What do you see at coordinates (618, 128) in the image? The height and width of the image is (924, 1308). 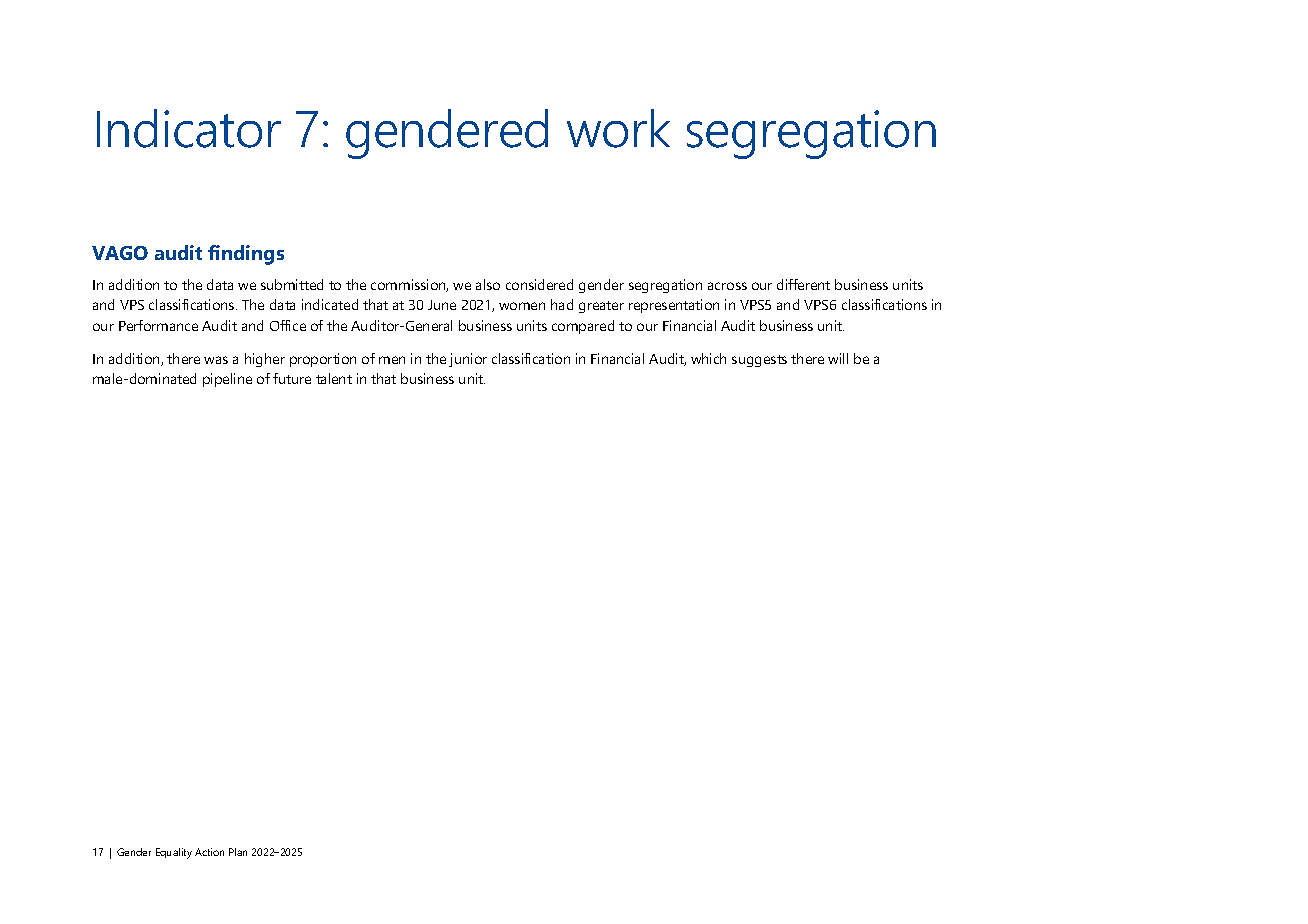 I see `work` at bounding box center [618, 128].
